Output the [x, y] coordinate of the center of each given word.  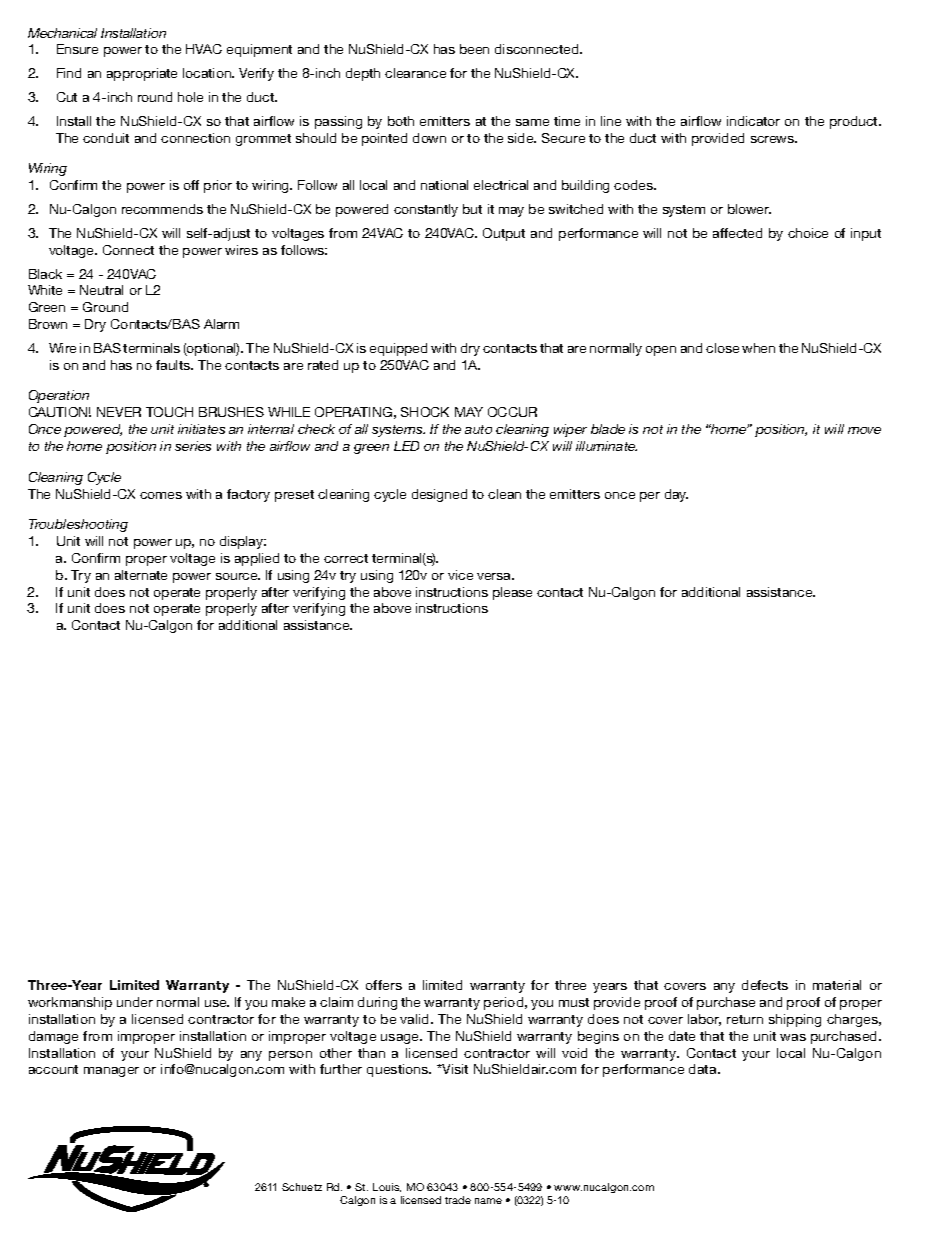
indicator [753, 121]
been [474, 49]
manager [111, 1072]
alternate [141, 575]
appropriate [142, 74]
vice [460, 575]
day [676, 495]
